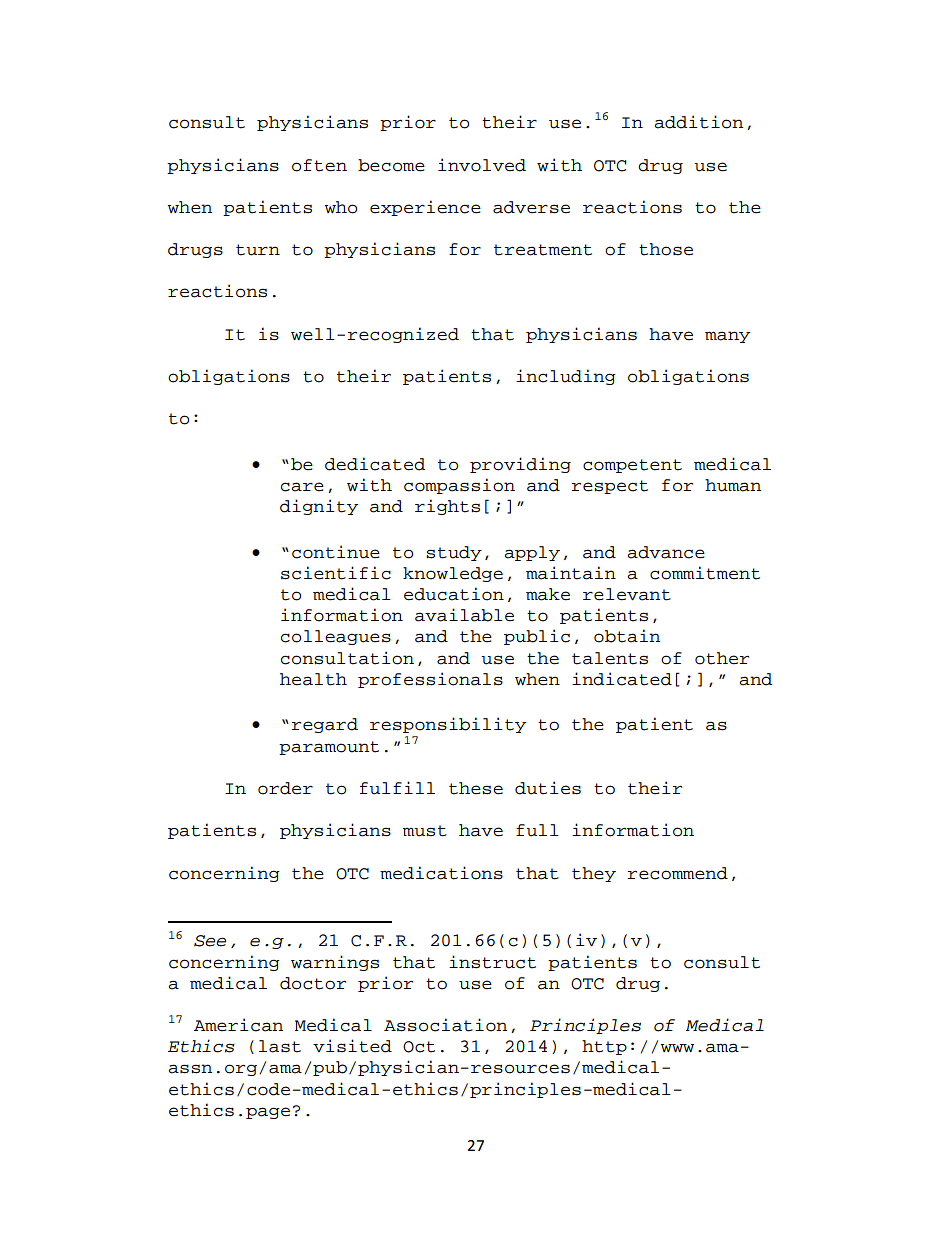  I want to click on last, so click(280, 1046).
